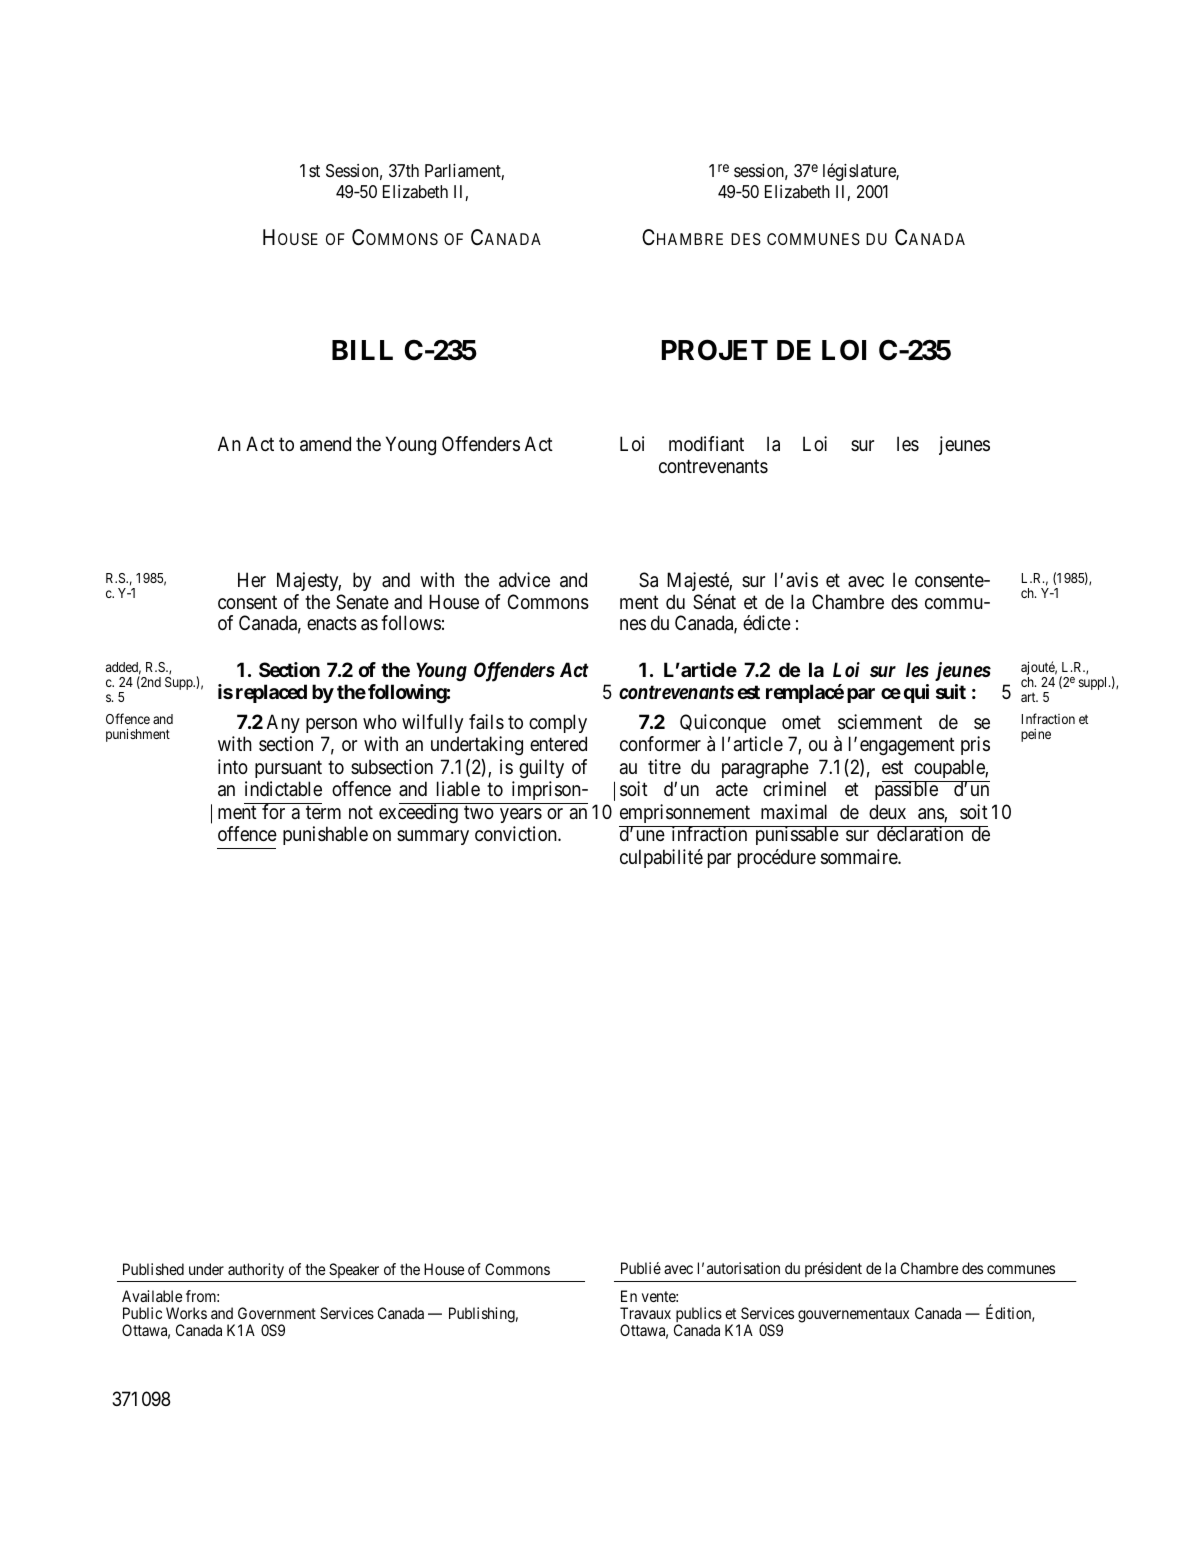 The width and height of the image is (1201, 1554). I want to click on BILL, so click(362, 350).
